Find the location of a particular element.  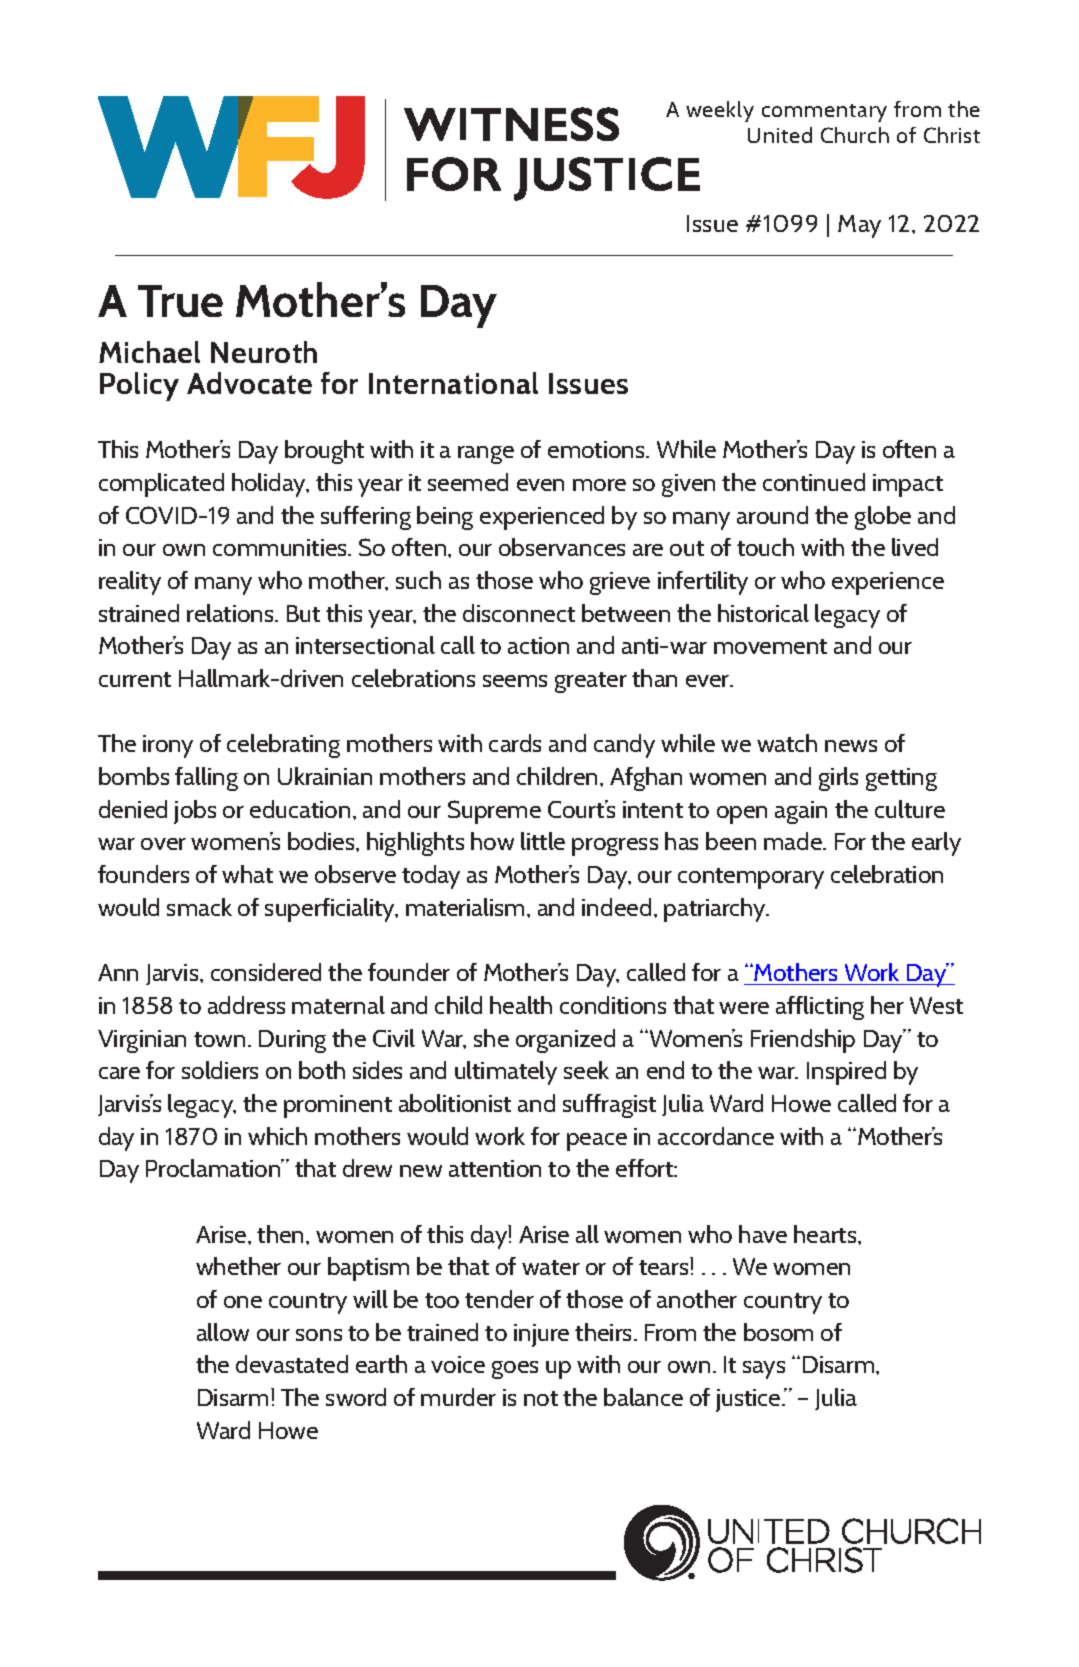

bosom is located at coordinates (778, 1332).
